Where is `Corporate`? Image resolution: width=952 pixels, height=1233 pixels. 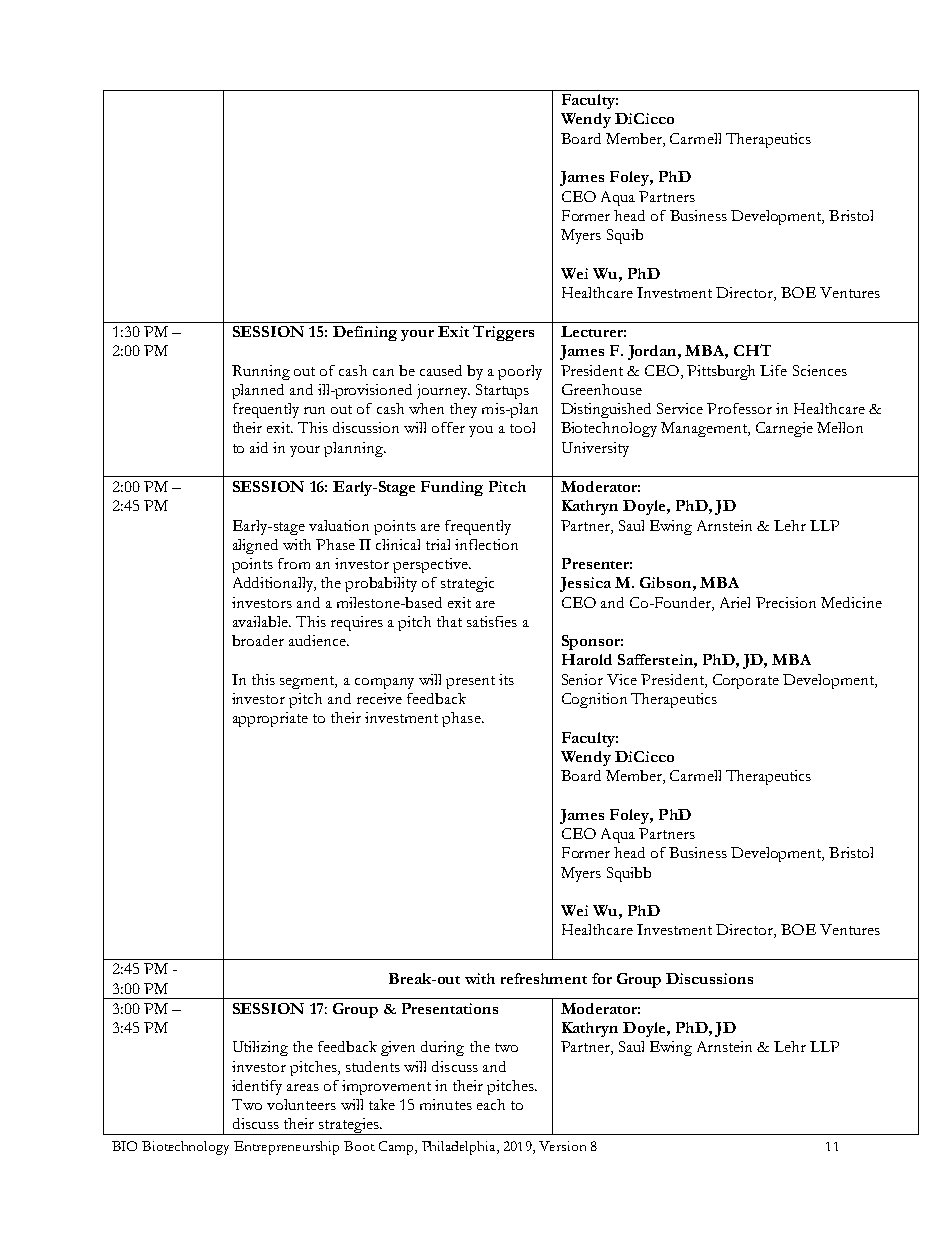
Corporate is located at coordinates (746, 681).
